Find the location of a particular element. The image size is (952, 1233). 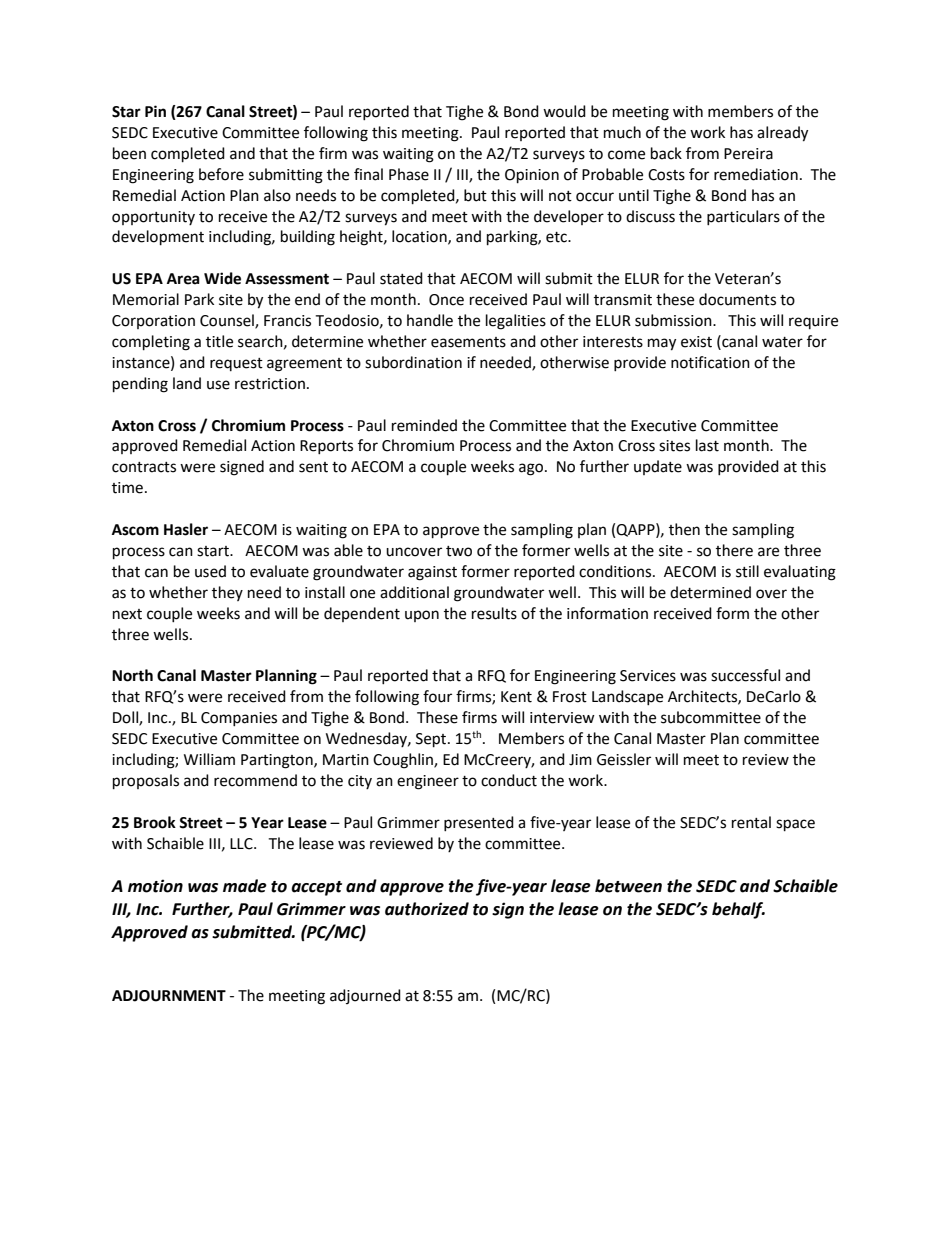

successful is located at coordinates (745, 675).
